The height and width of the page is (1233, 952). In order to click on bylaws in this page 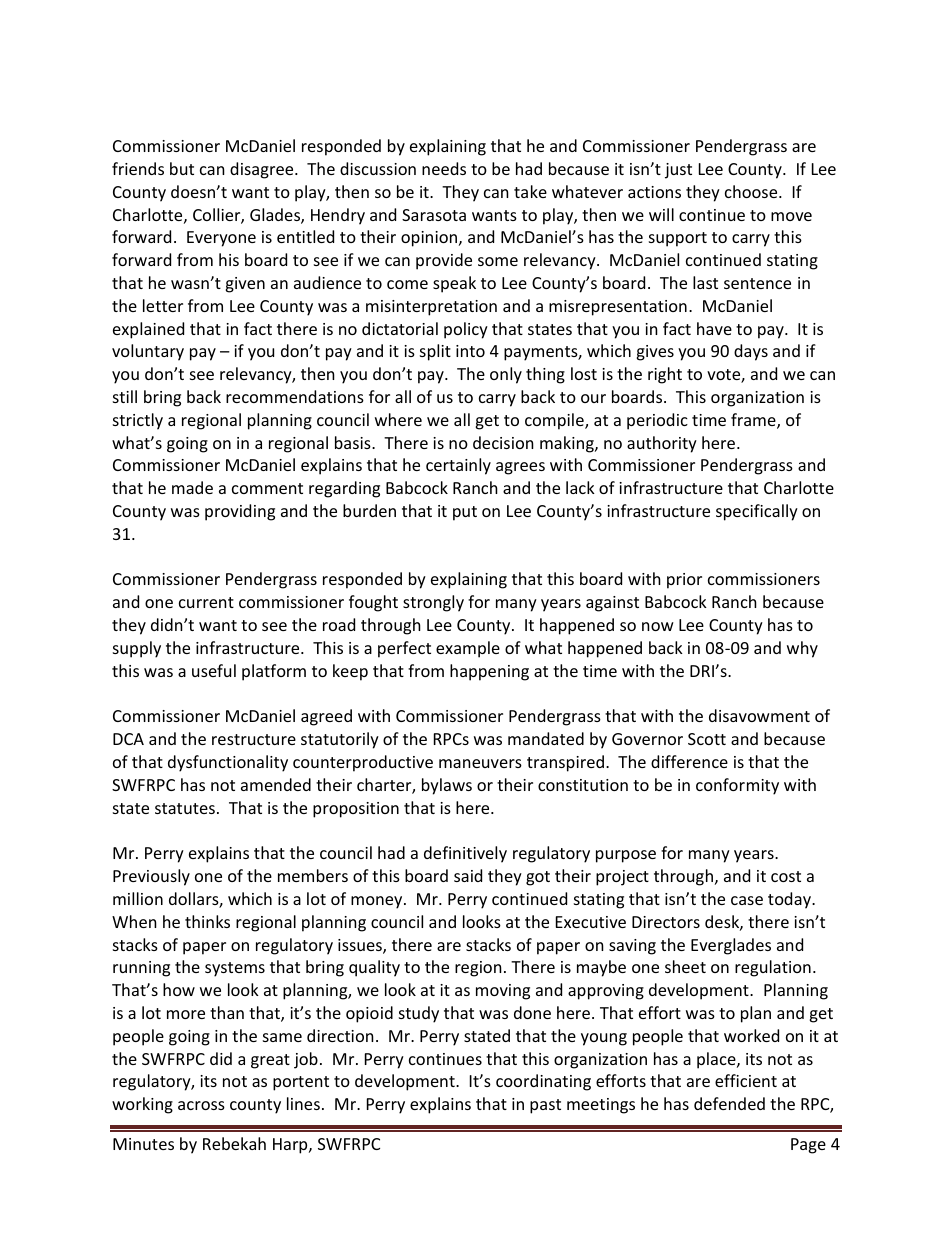, I will do `click(447, 786)`.
